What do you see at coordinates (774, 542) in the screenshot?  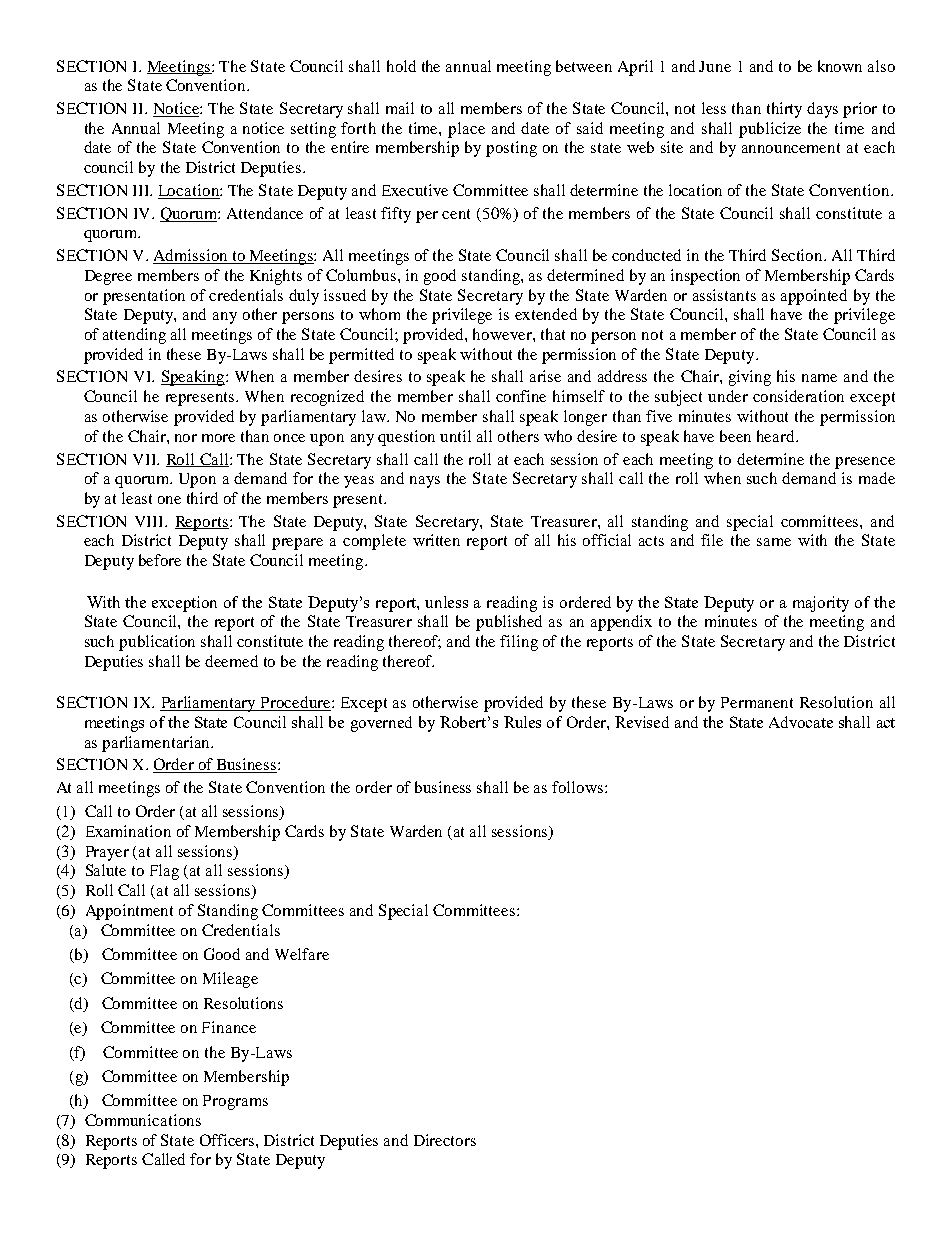 I see `same` at bounding box center [774, 542].
